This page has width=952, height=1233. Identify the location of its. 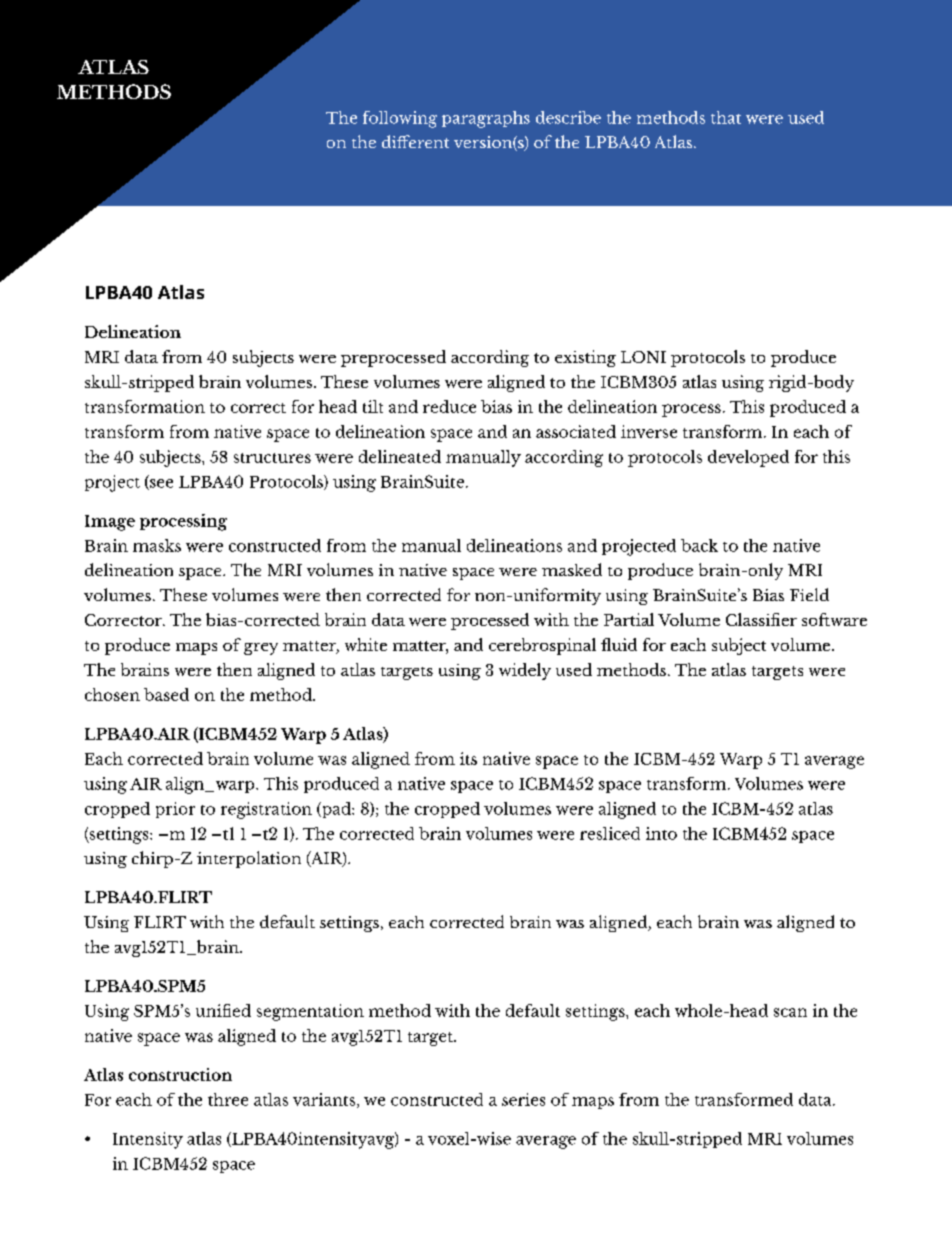
(468, 758).
